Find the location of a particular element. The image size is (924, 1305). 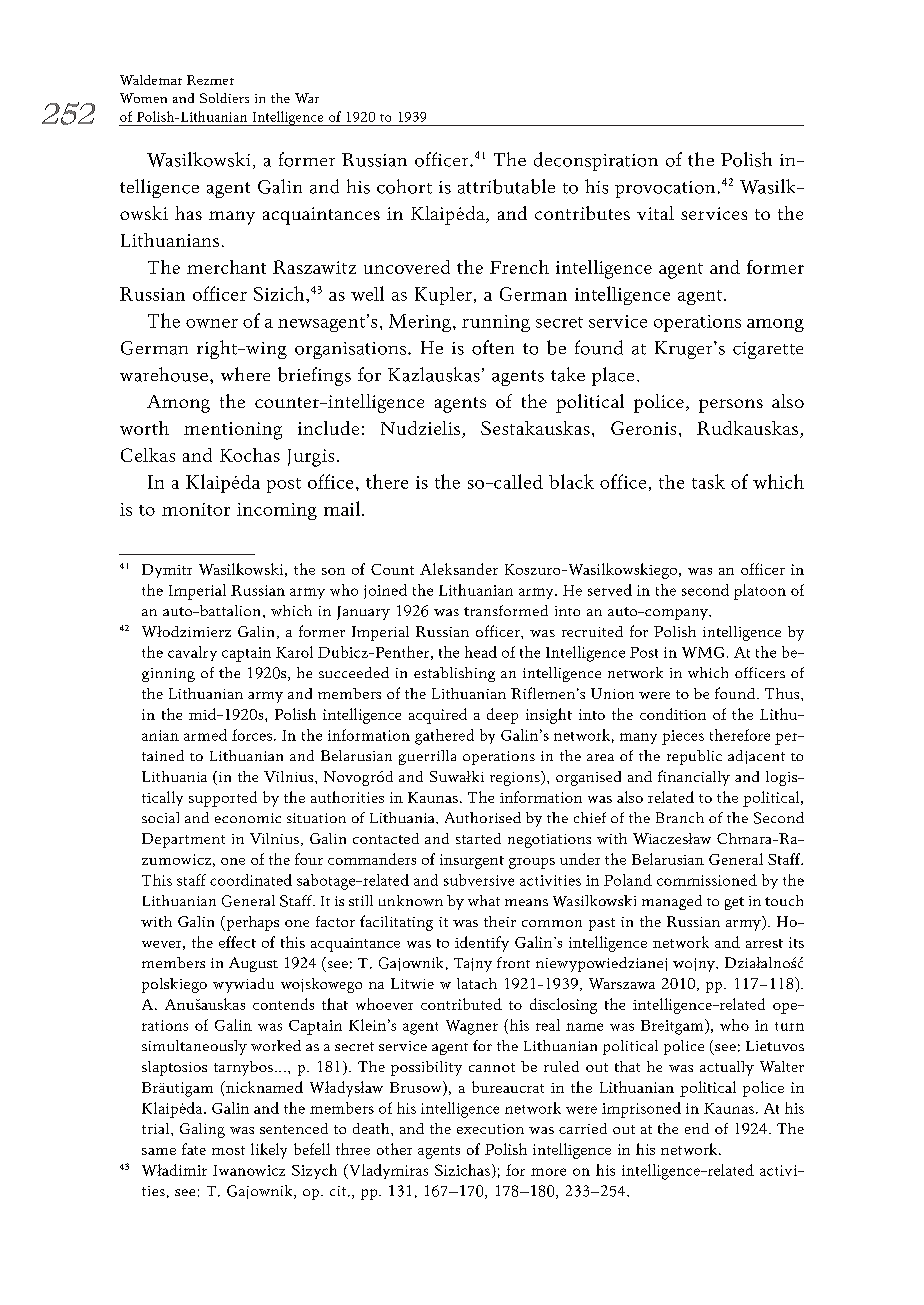

running is located at coordinates (496, 323).
